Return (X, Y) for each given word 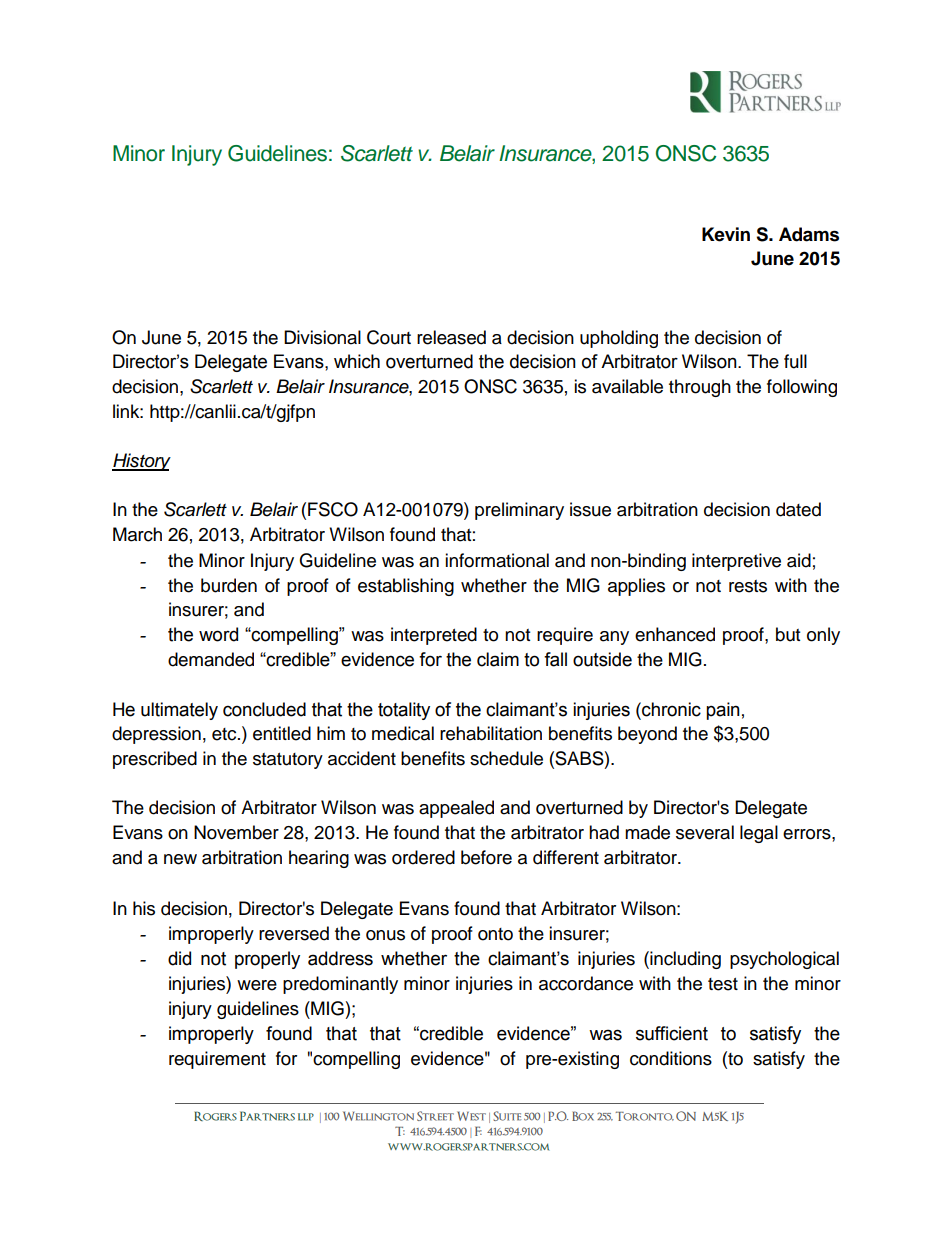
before (486, 857)
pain (723, 711)
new (180, 859)
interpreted (434, 636)
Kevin (726, 234)
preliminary (519, 511)
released (451, 337)
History (141, 462)
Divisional (322, 337)
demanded (211, 659)
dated (798, 509)
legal (759, 834)
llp (306, 1117)
